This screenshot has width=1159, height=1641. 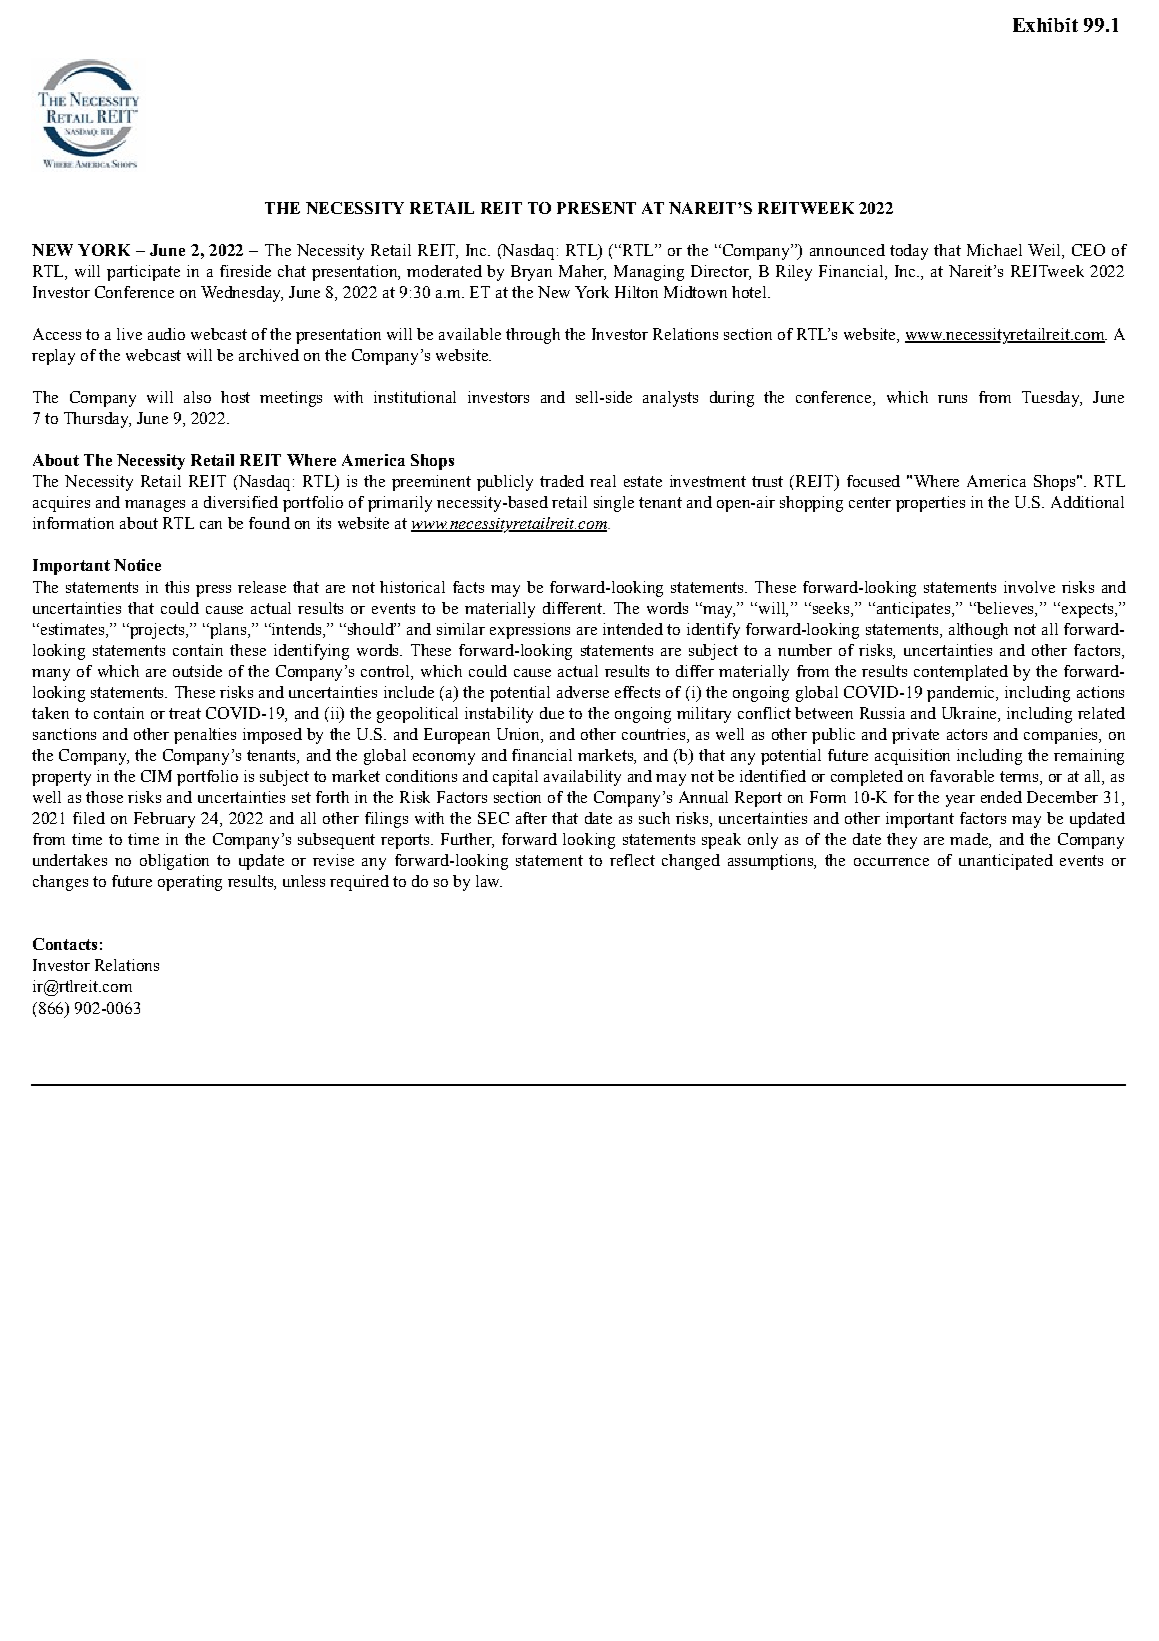 I want to click on traded, so click(x=562, y=481).
